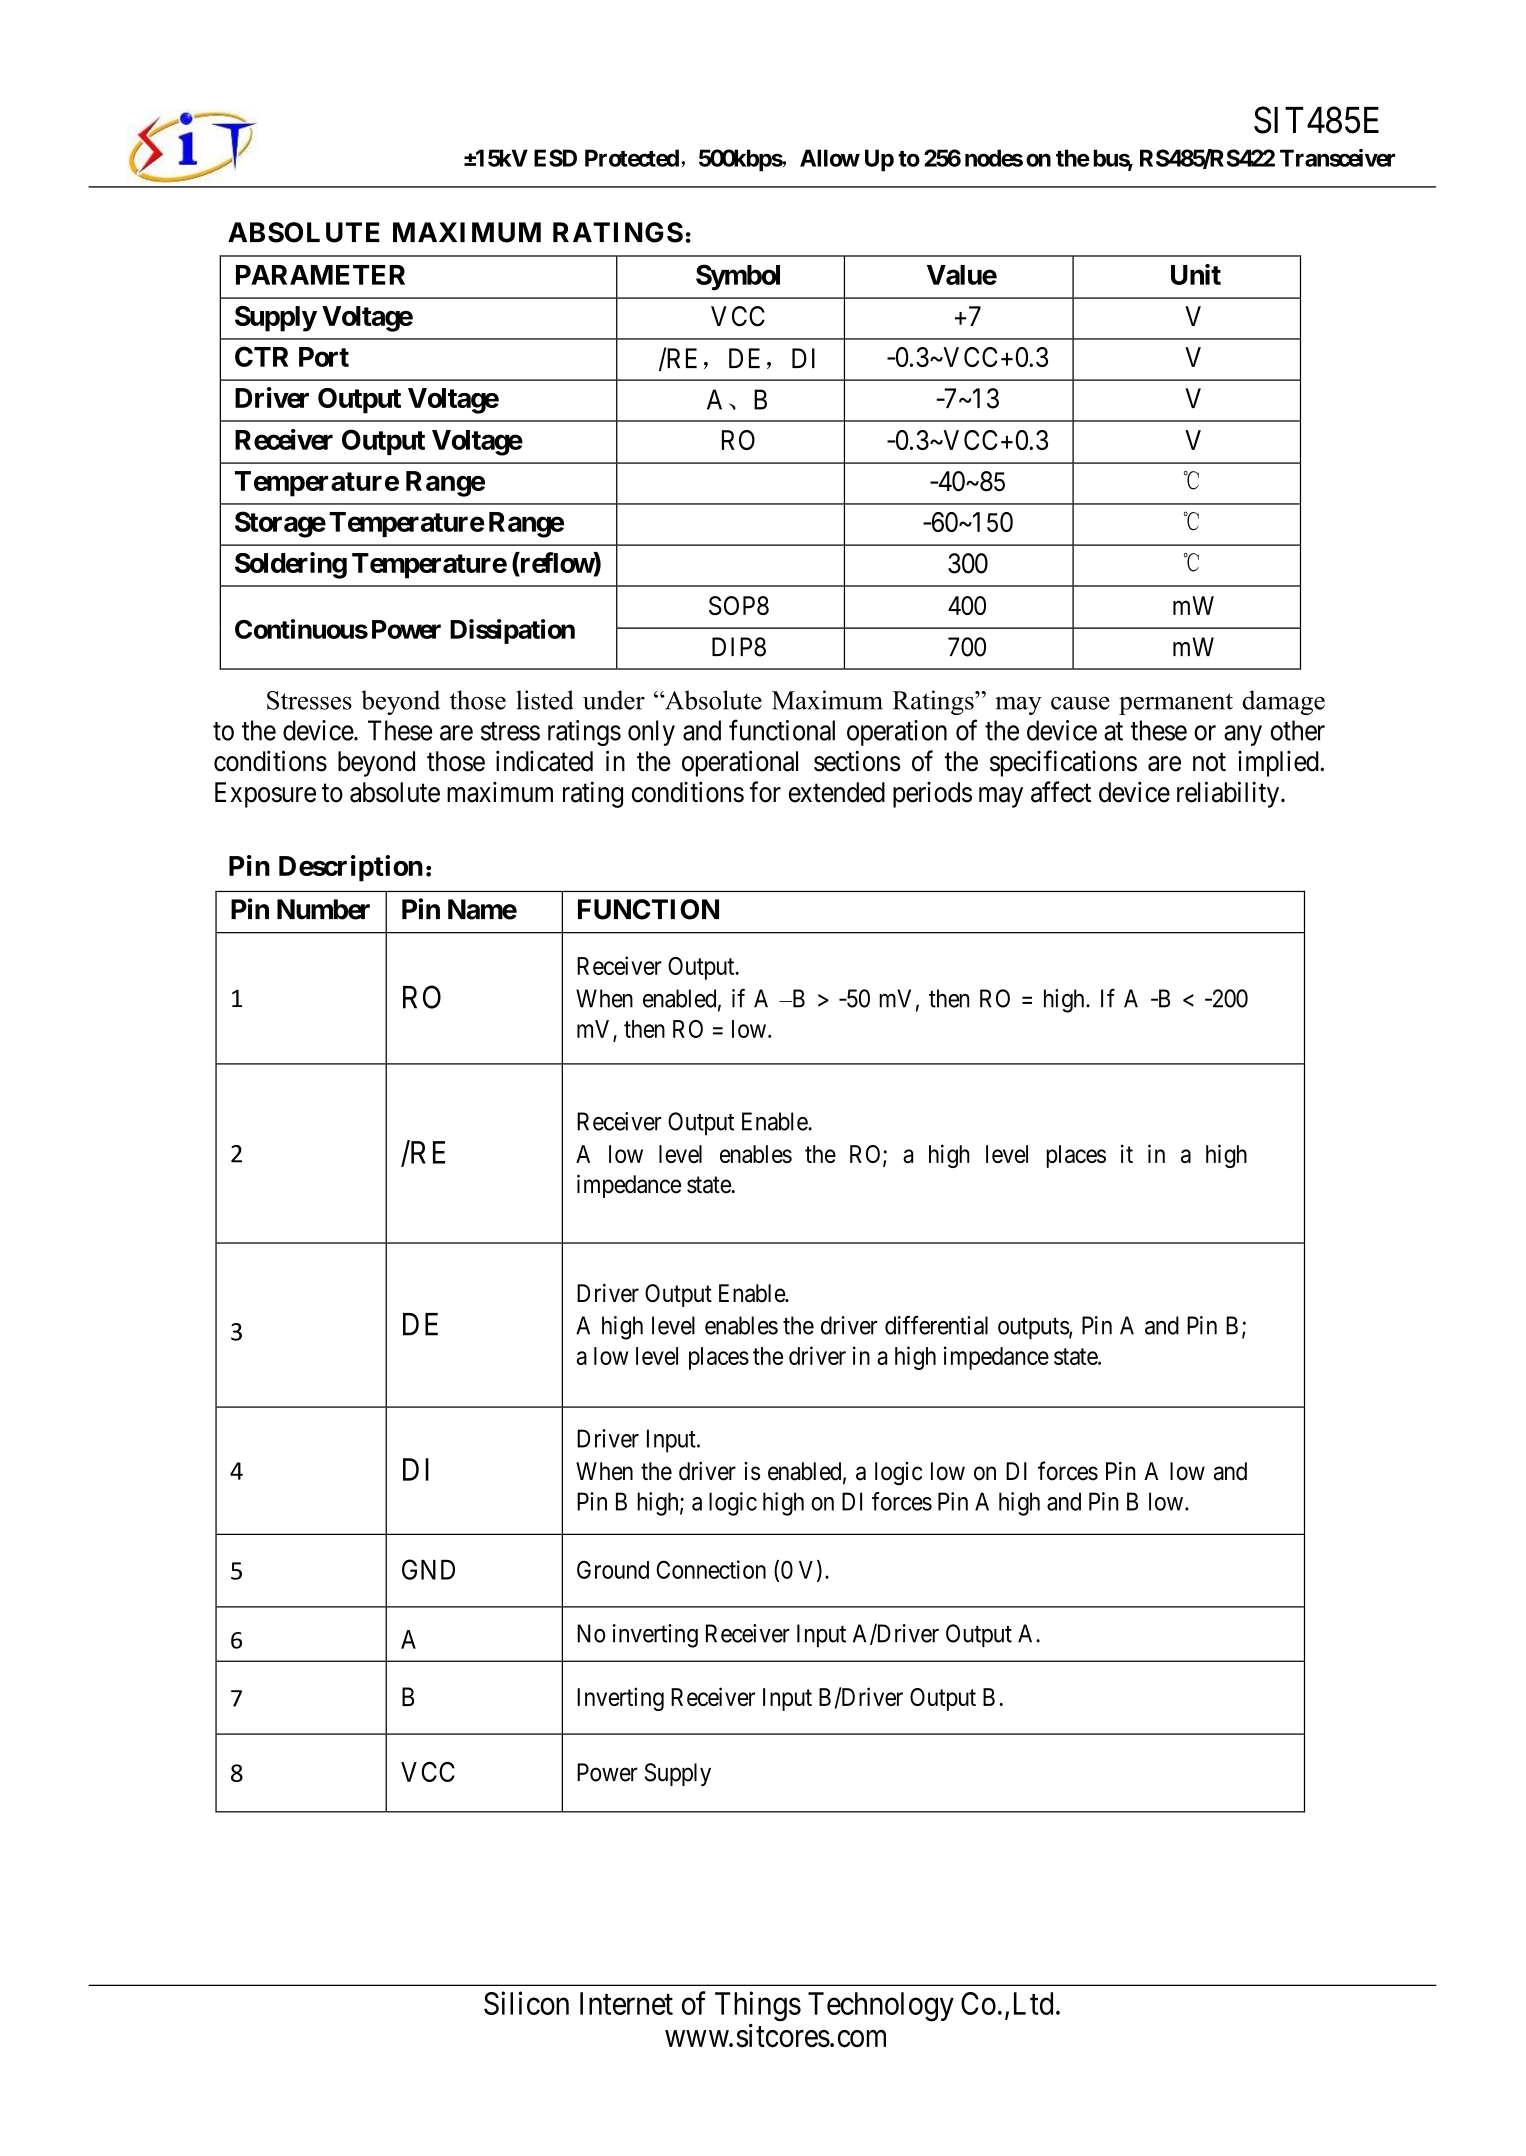 This screenshot has width=1526, height=2156. I want to click on Symbol, so click(738, 277).
